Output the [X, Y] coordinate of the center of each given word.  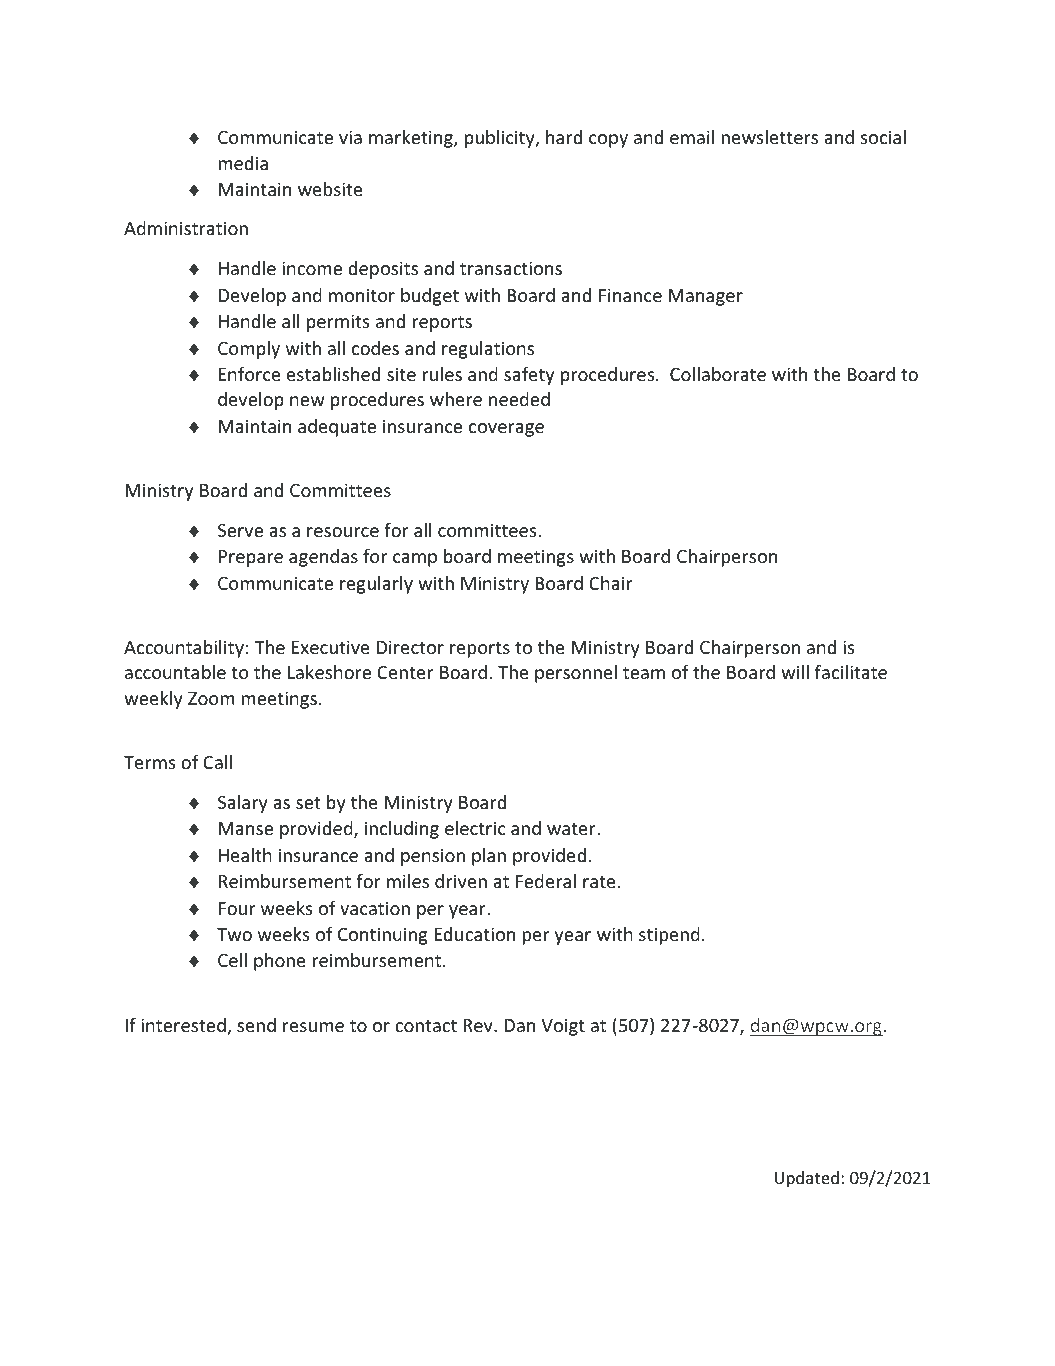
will [795, 672]
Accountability [184, 649]
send [256, 1025]
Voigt [563, 1027]
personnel [576, 674]
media [243, 163]
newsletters [769, 137]
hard [564, 137]
